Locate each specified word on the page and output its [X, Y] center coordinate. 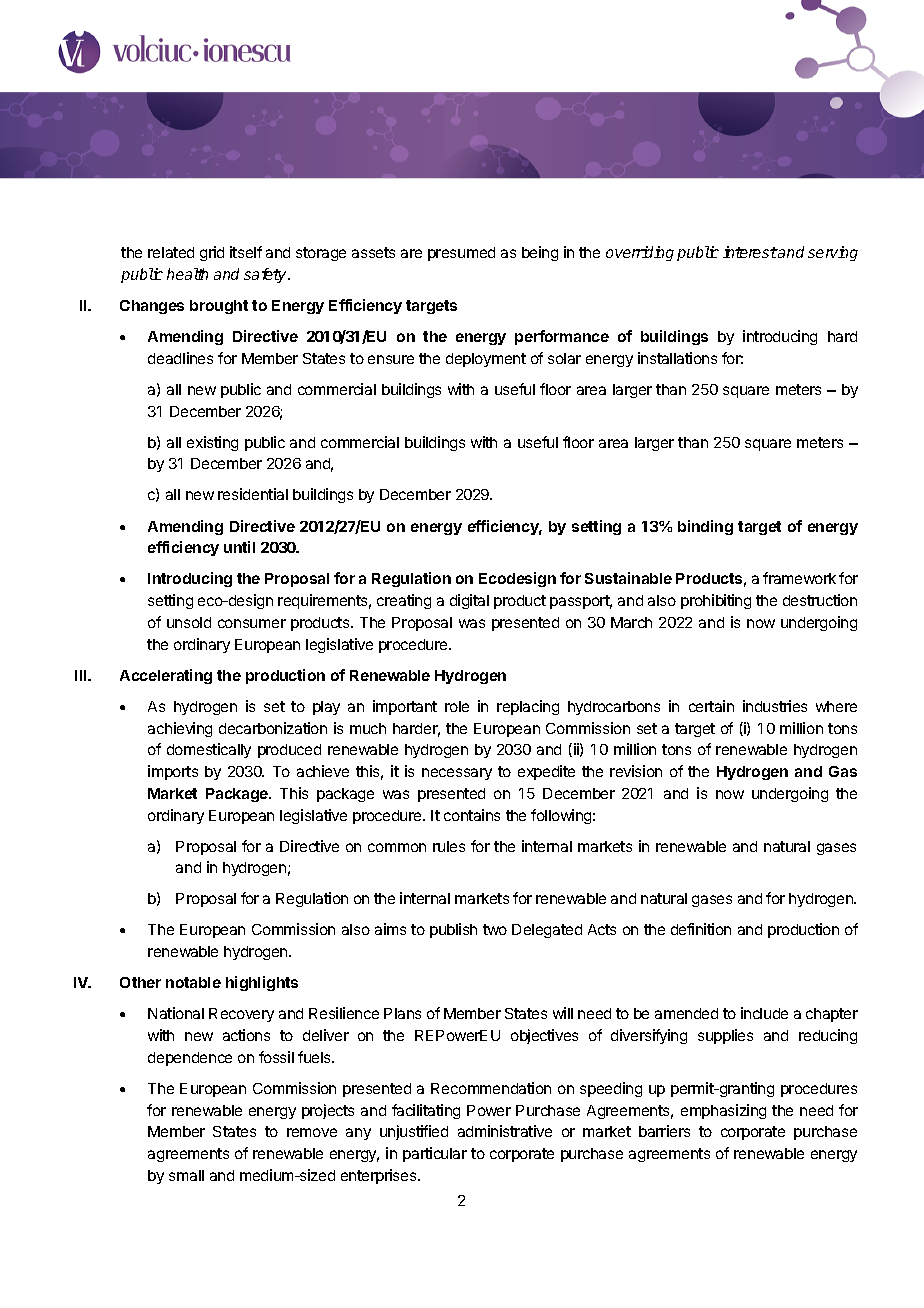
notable [193, 982]
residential [253, 494]
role [457, 706]
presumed [461, 254]
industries [775, 706]
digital [469, 601]
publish [453, 930]
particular [435, 1154]
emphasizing [723, 1111]
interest [750, 252]
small [186, 1175]
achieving [180, 729]
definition [701, 929]
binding [705, 527]
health [187, 274]
